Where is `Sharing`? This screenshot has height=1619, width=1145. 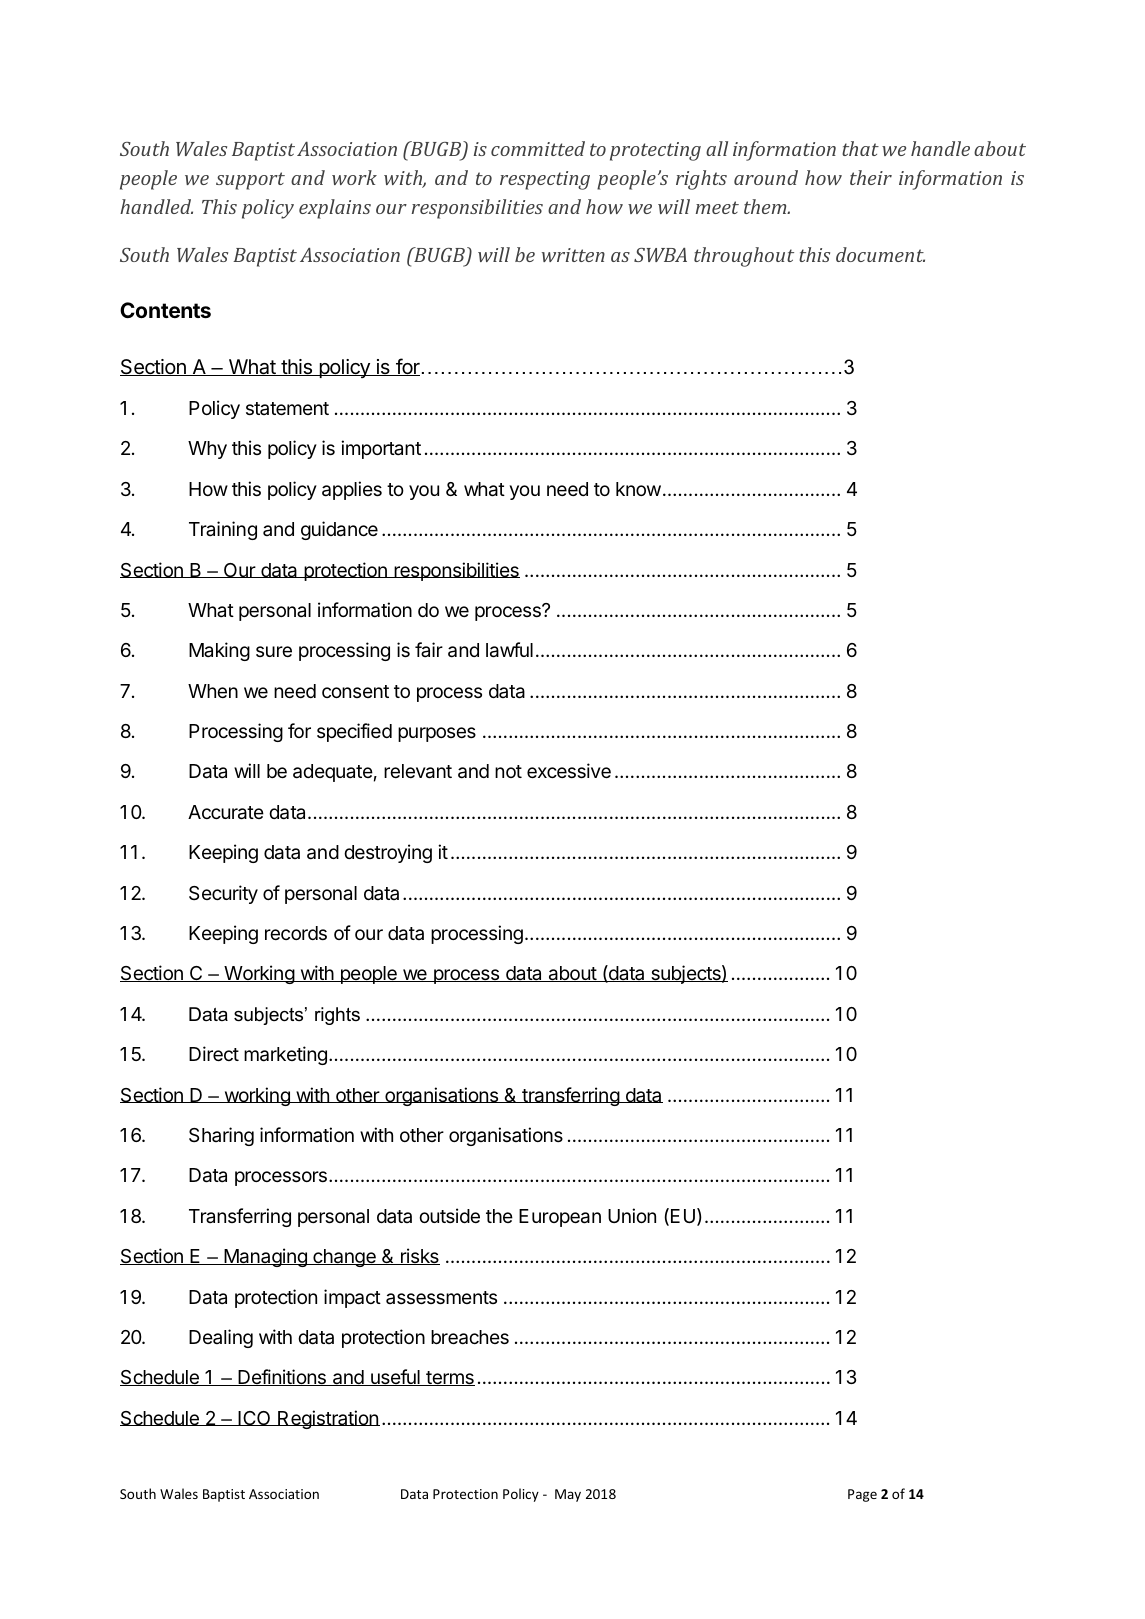 Sharing is located at coordinates (221, 1136).
